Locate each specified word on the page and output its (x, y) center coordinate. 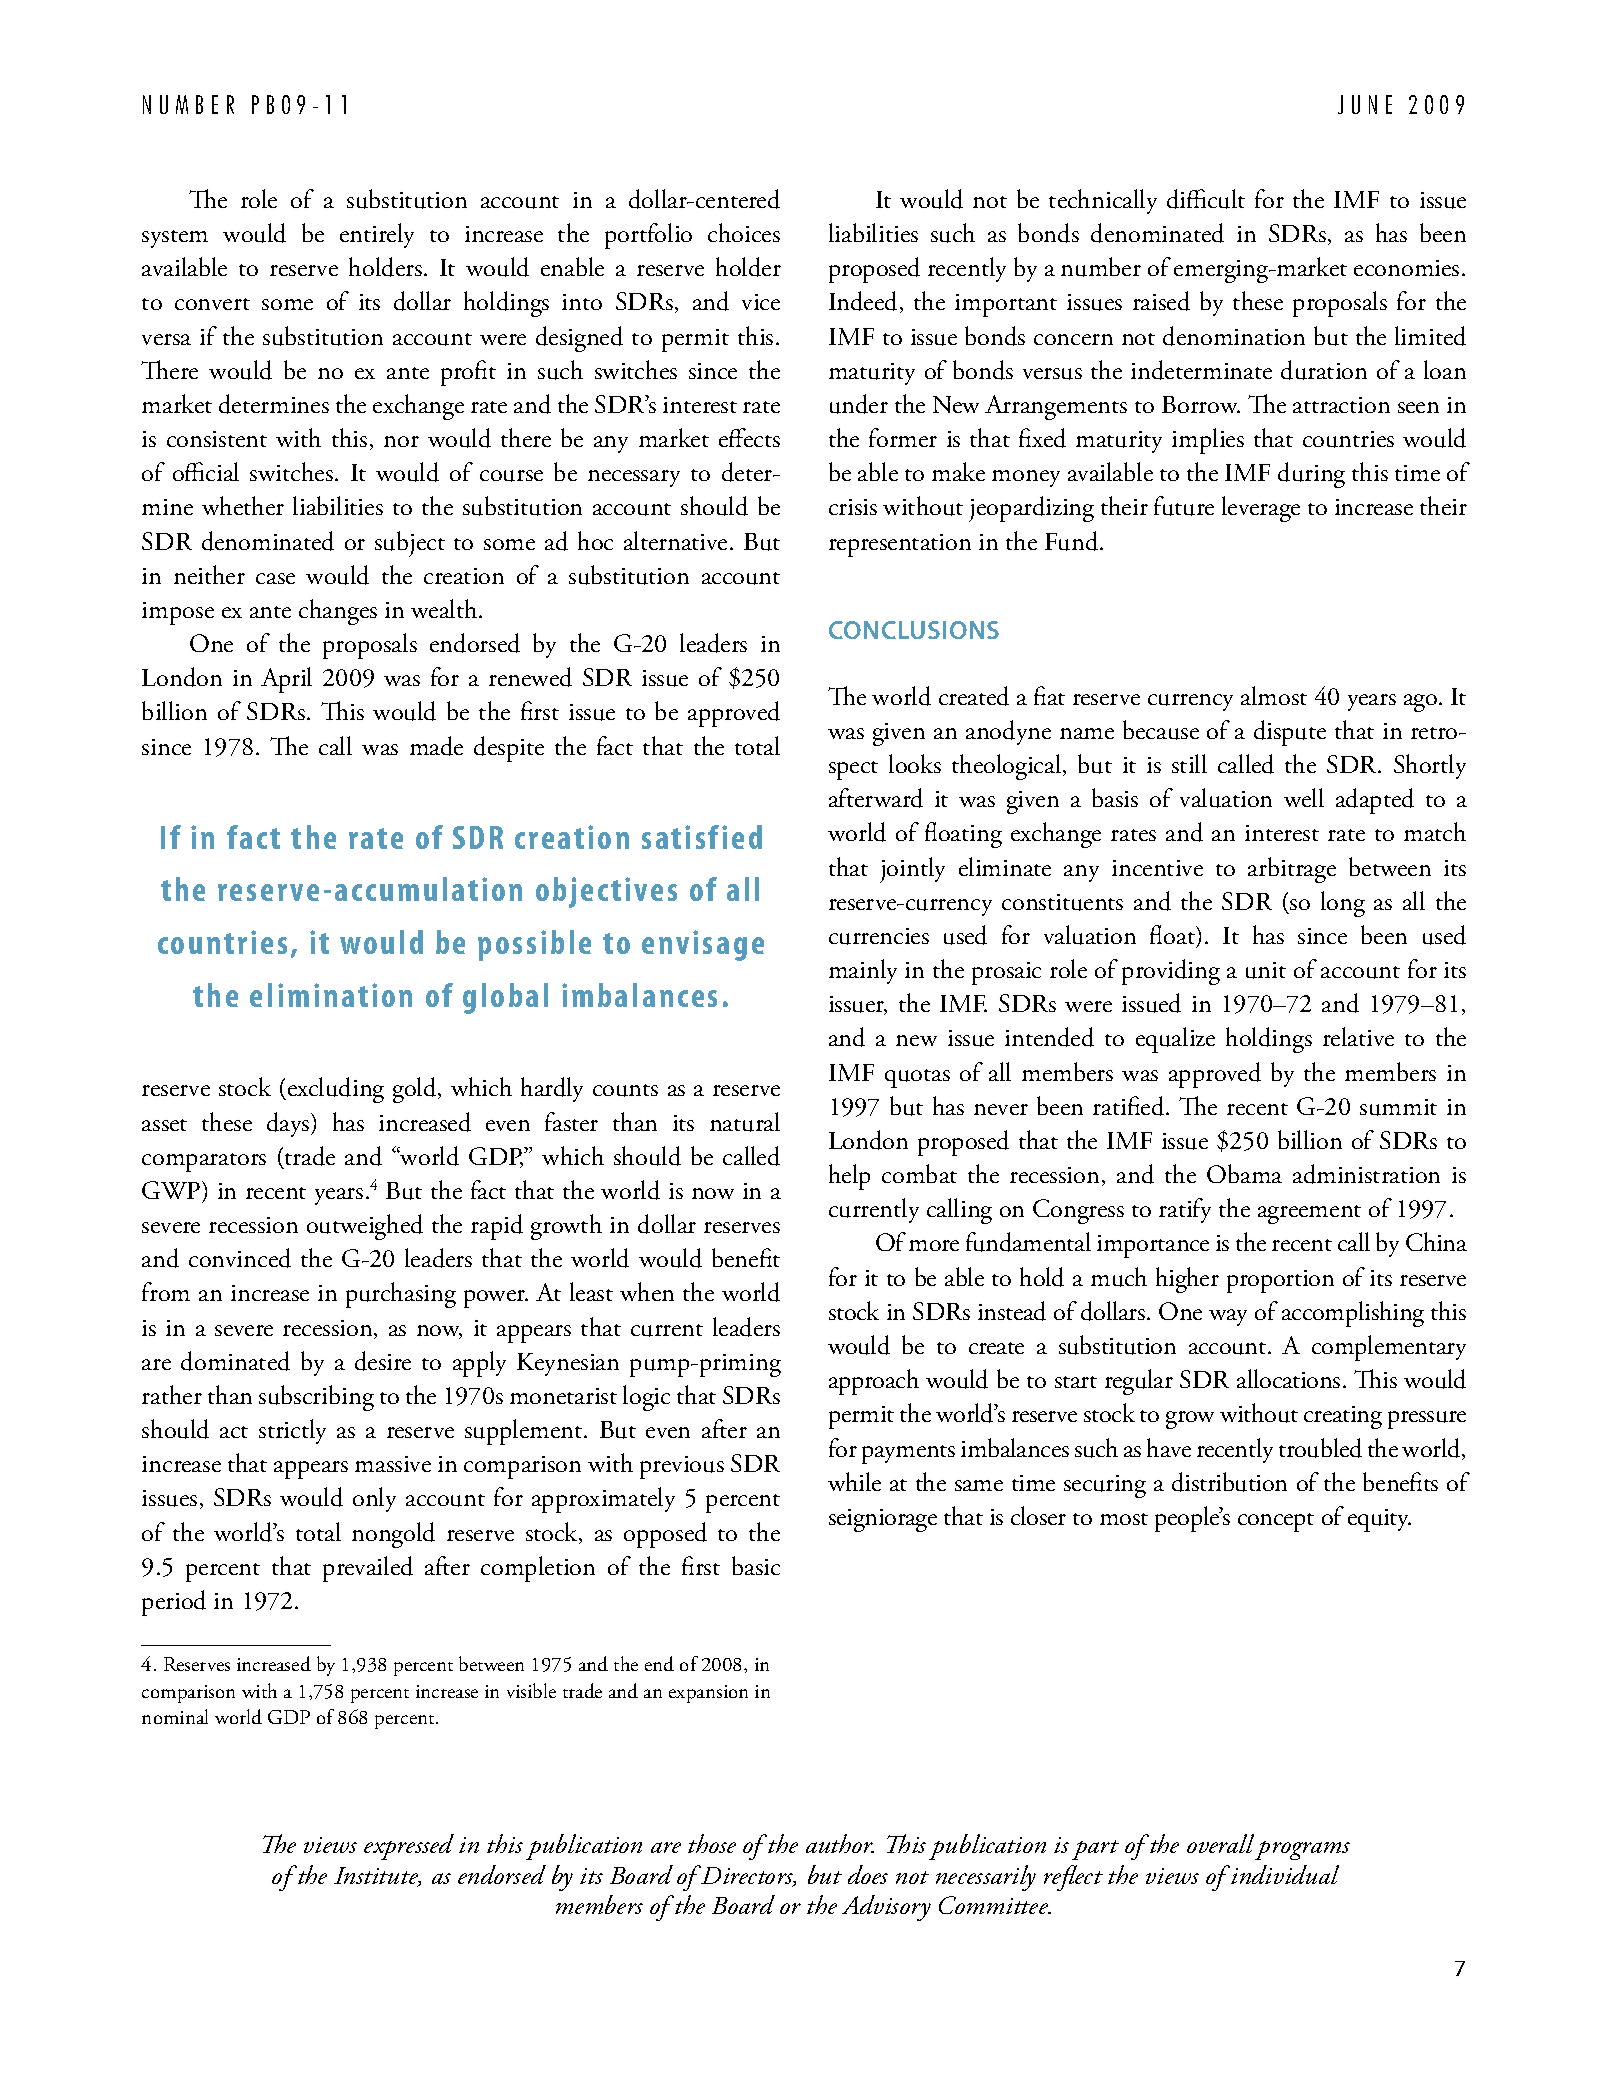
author (840, 1843)
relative (1358, 1036)
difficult (1206, 199)
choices (744, 232)
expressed (409, 1847)
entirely (377, 235)
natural (745, 1122)
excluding (334, 1090)
